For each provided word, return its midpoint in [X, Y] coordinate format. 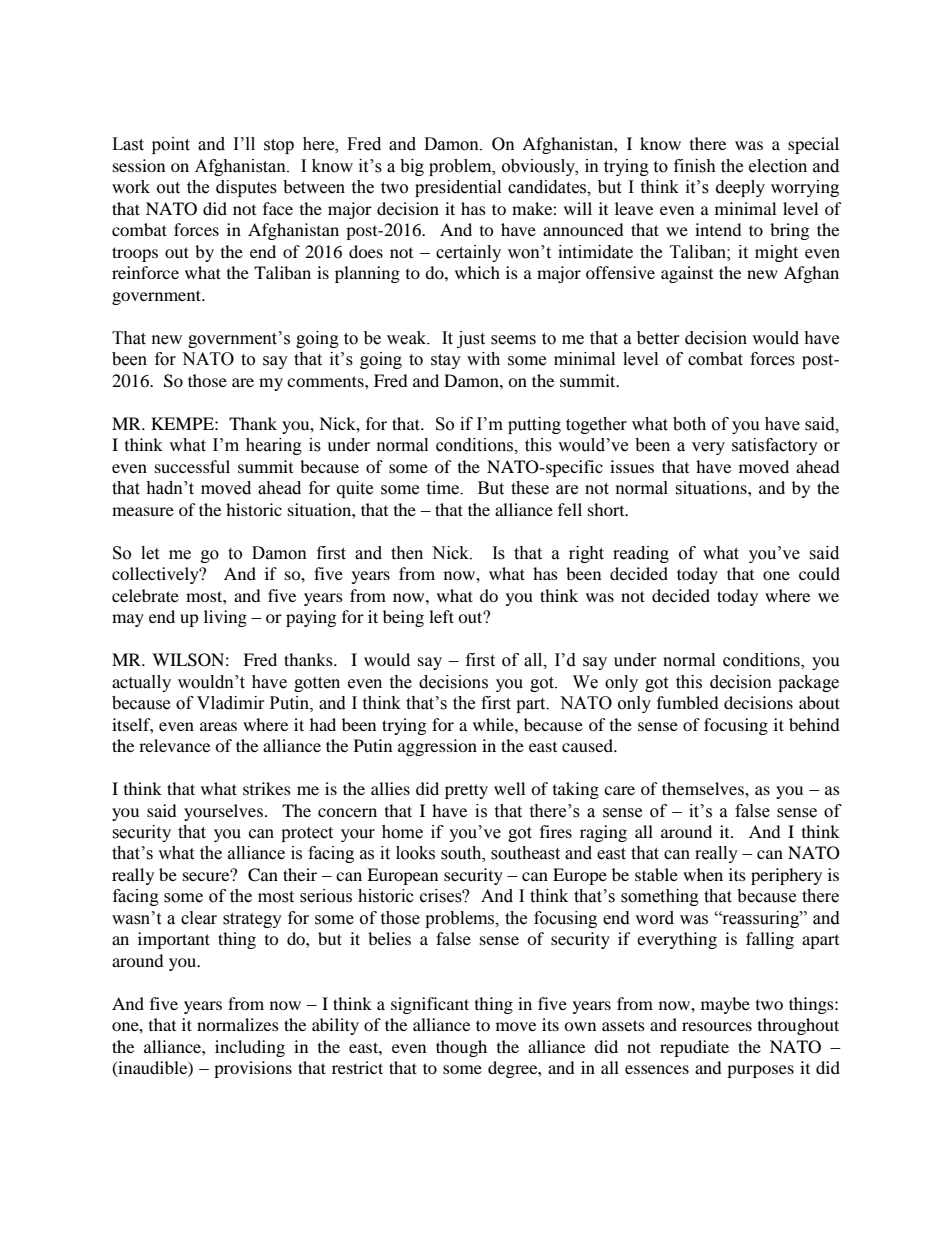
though [461, 1048]
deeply [740, 188]
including [250, 1048]
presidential [458, 188]
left [441, 616]
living [225, 618]
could [819, 573]
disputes [246, 188]
